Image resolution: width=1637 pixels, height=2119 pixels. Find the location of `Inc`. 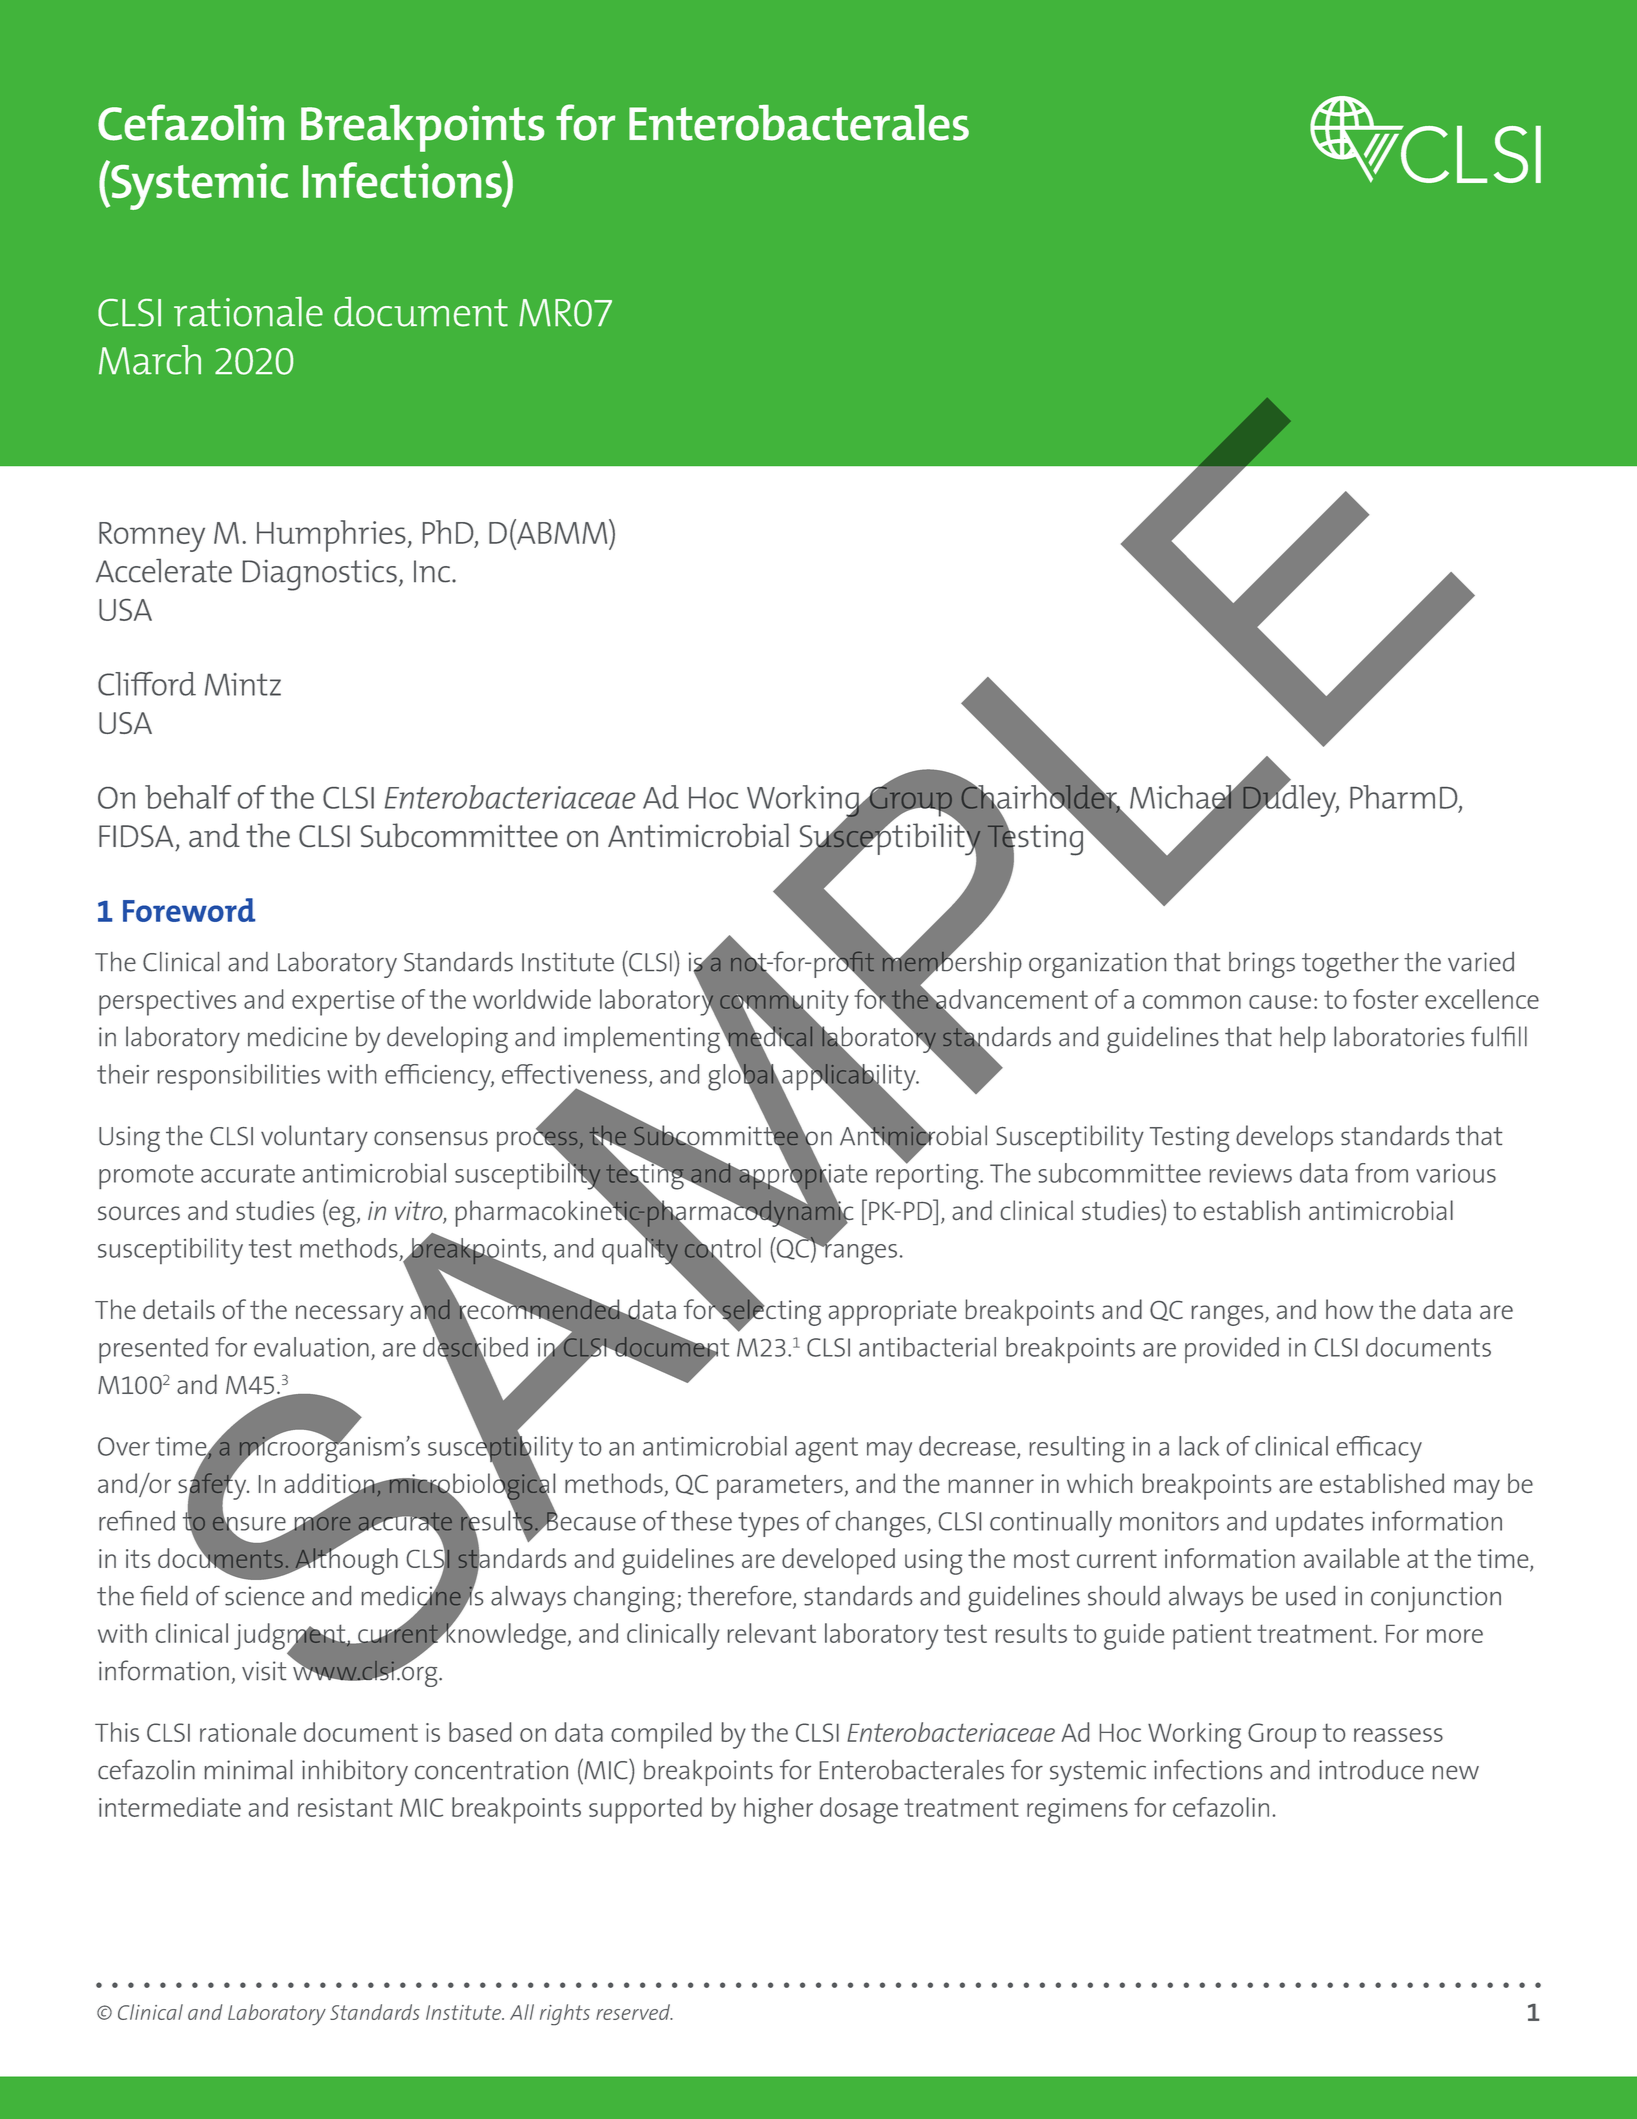

Inc is located at coordinates (432, 571).
